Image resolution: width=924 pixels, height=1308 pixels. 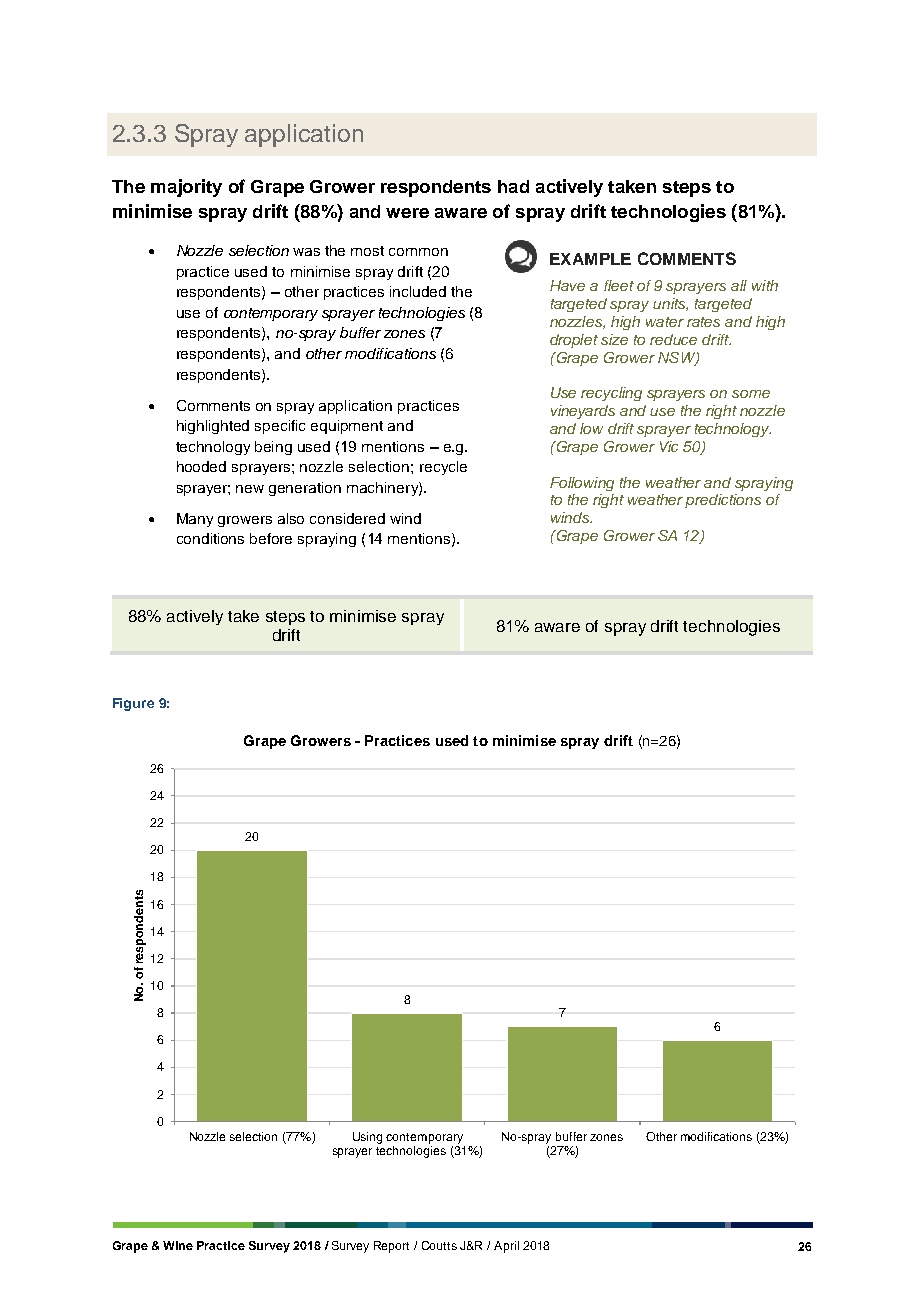 What do you see at coordinates (178, 1245) in the screenshot?
I see `Wine` at bounding box center [178, 1245].
